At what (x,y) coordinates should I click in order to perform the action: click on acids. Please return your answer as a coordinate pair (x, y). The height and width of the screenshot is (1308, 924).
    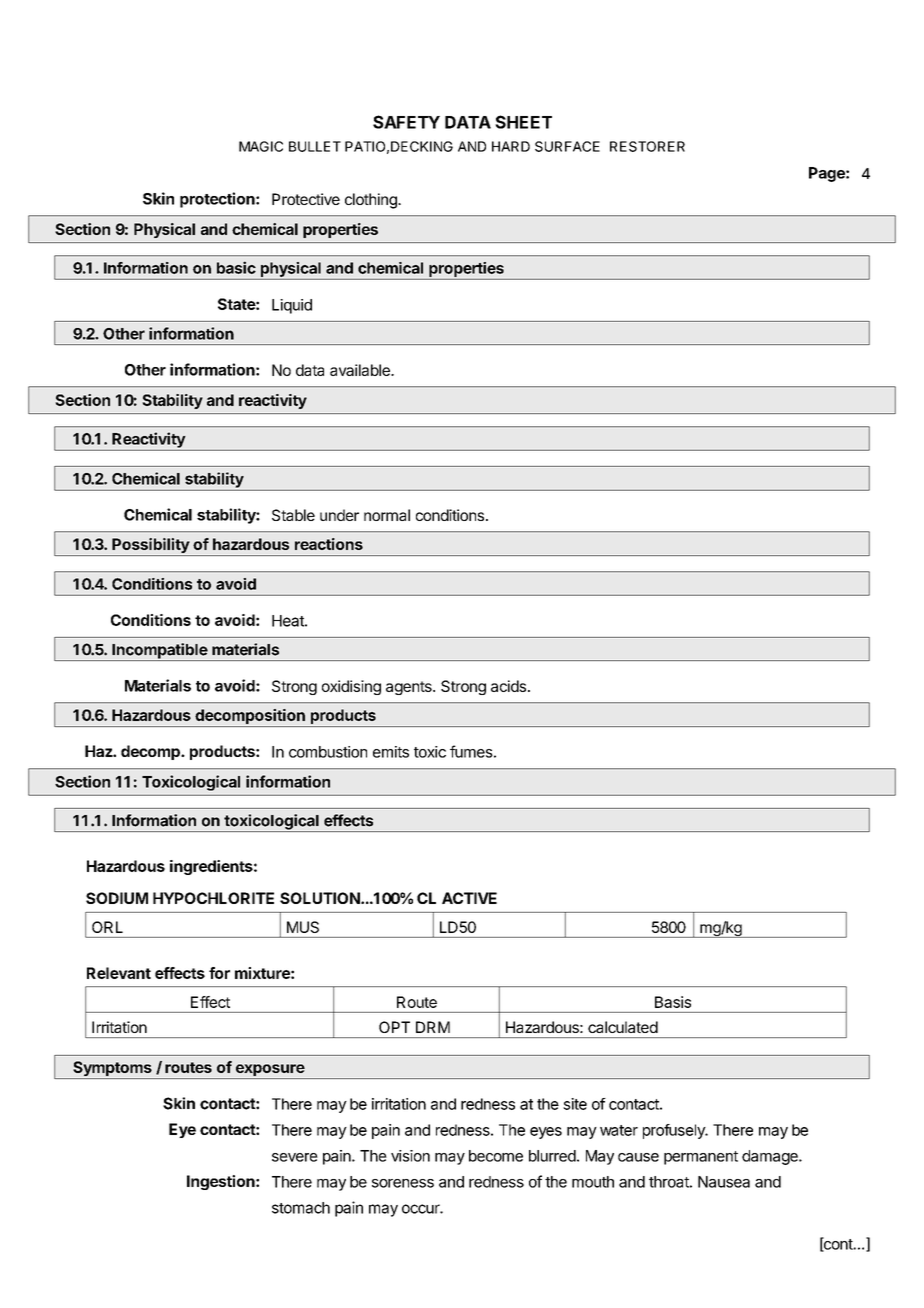
    Looking at the image, I should click on (508, 686).
